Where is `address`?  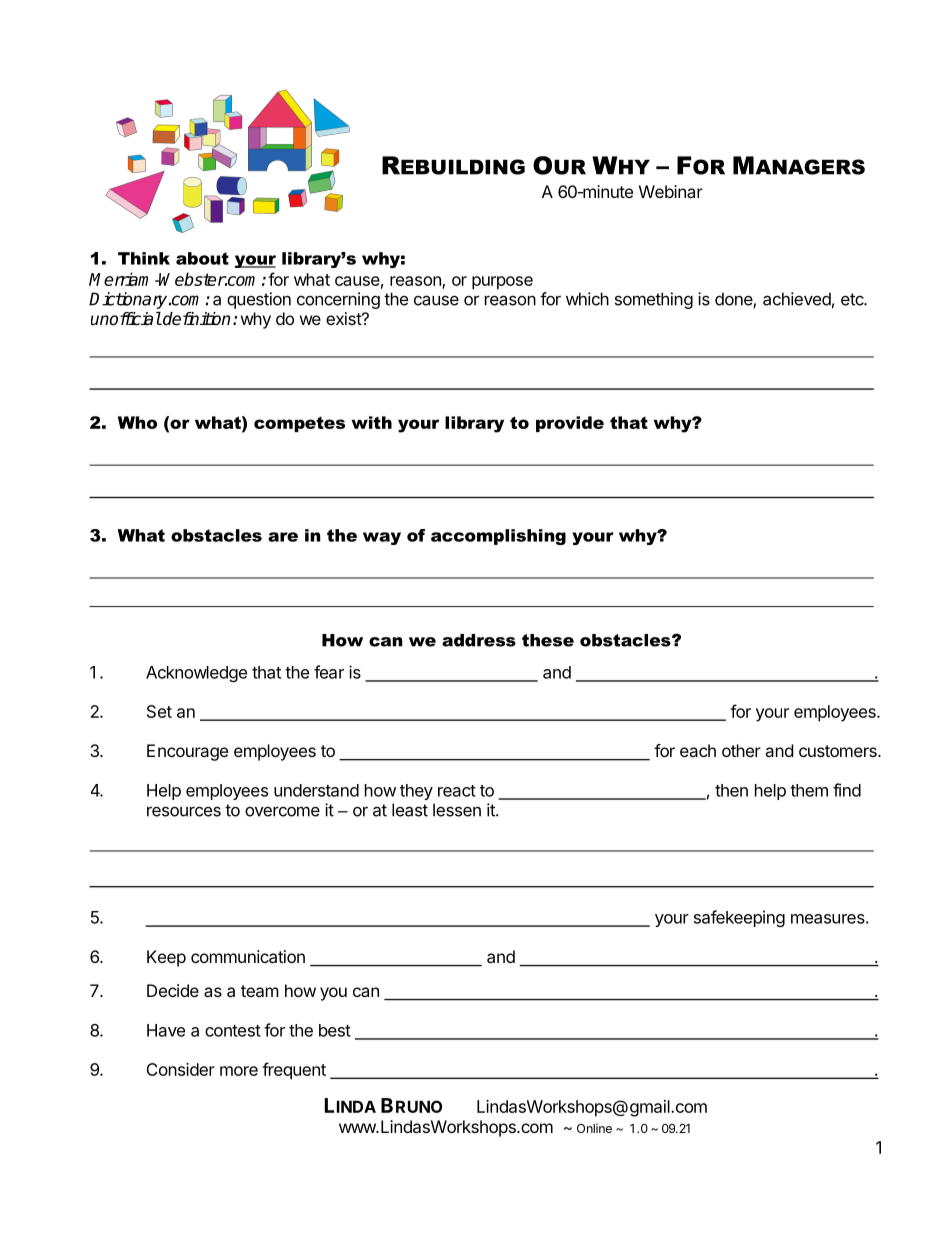
address is located at coordinates (479, 640).
